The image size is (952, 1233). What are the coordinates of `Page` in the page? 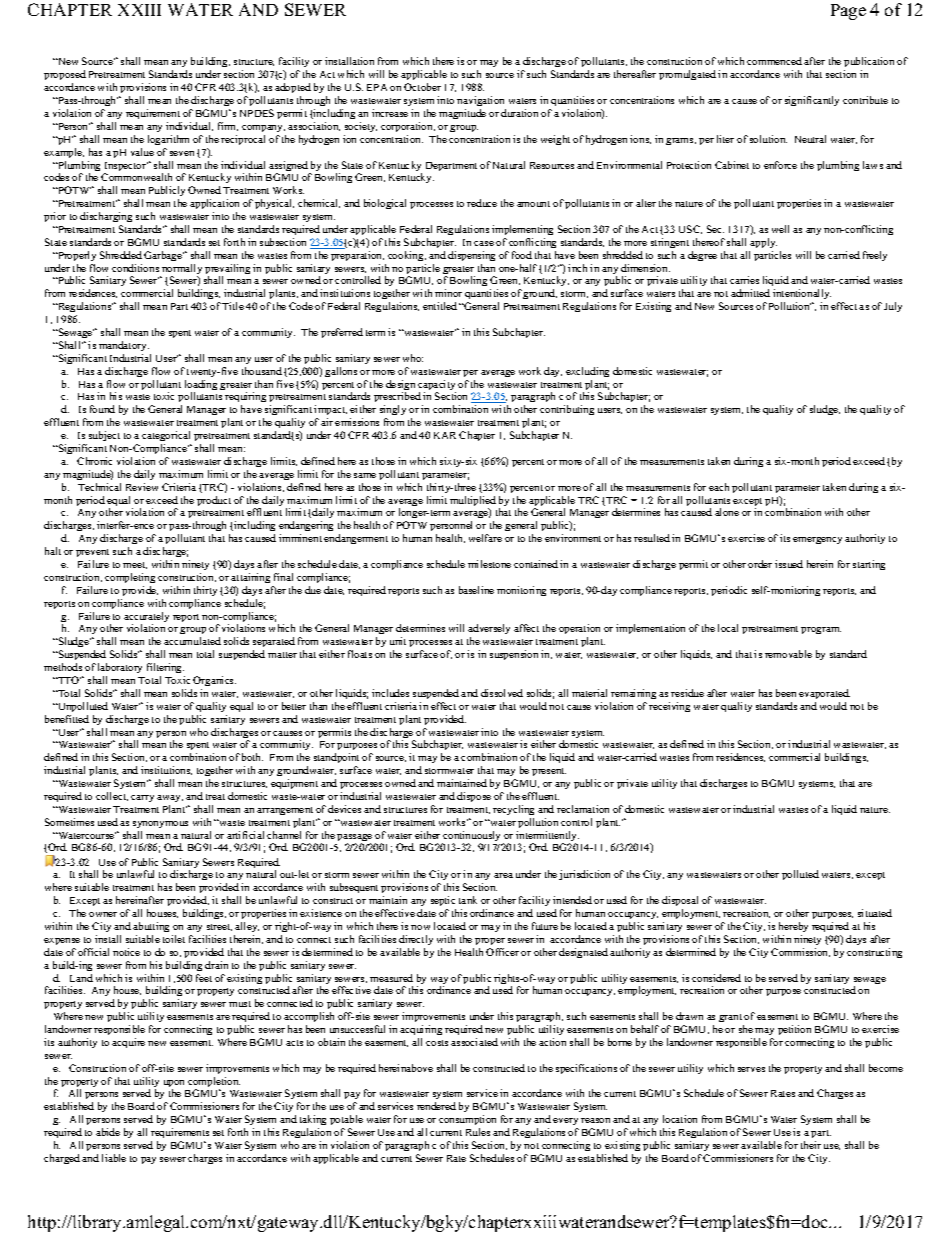 It's located at (848, 12).
